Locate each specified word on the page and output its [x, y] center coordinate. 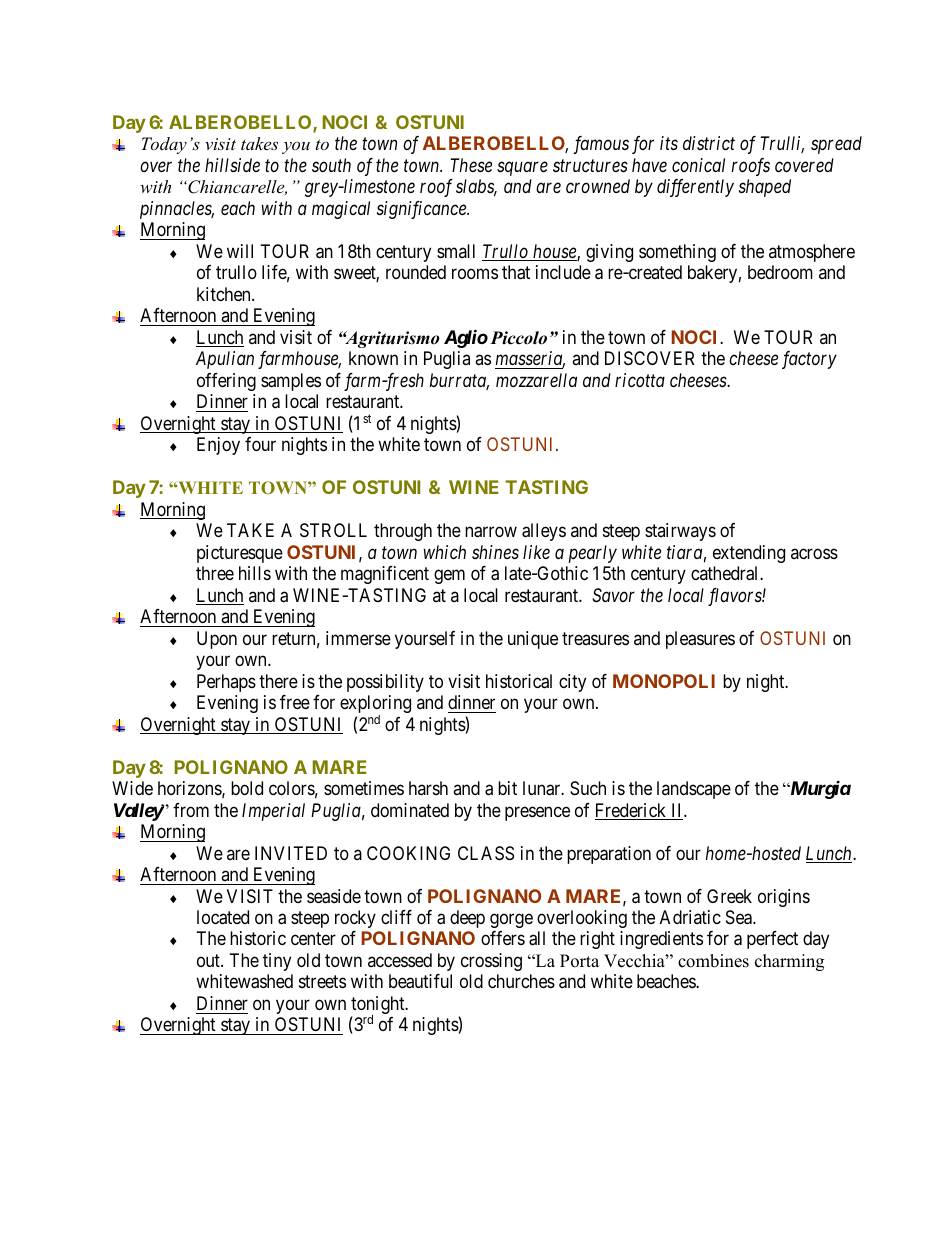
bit [507, 788]
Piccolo [518, 338]
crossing [491, 962]
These [471, 165]
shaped [765, 188]
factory [809, 360]
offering [226, 382]
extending [749, 554]
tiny [277, 962]
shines [495, 552]
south [331, 165]
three [215, 573]
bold [247, 788]
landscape [694, 790]
